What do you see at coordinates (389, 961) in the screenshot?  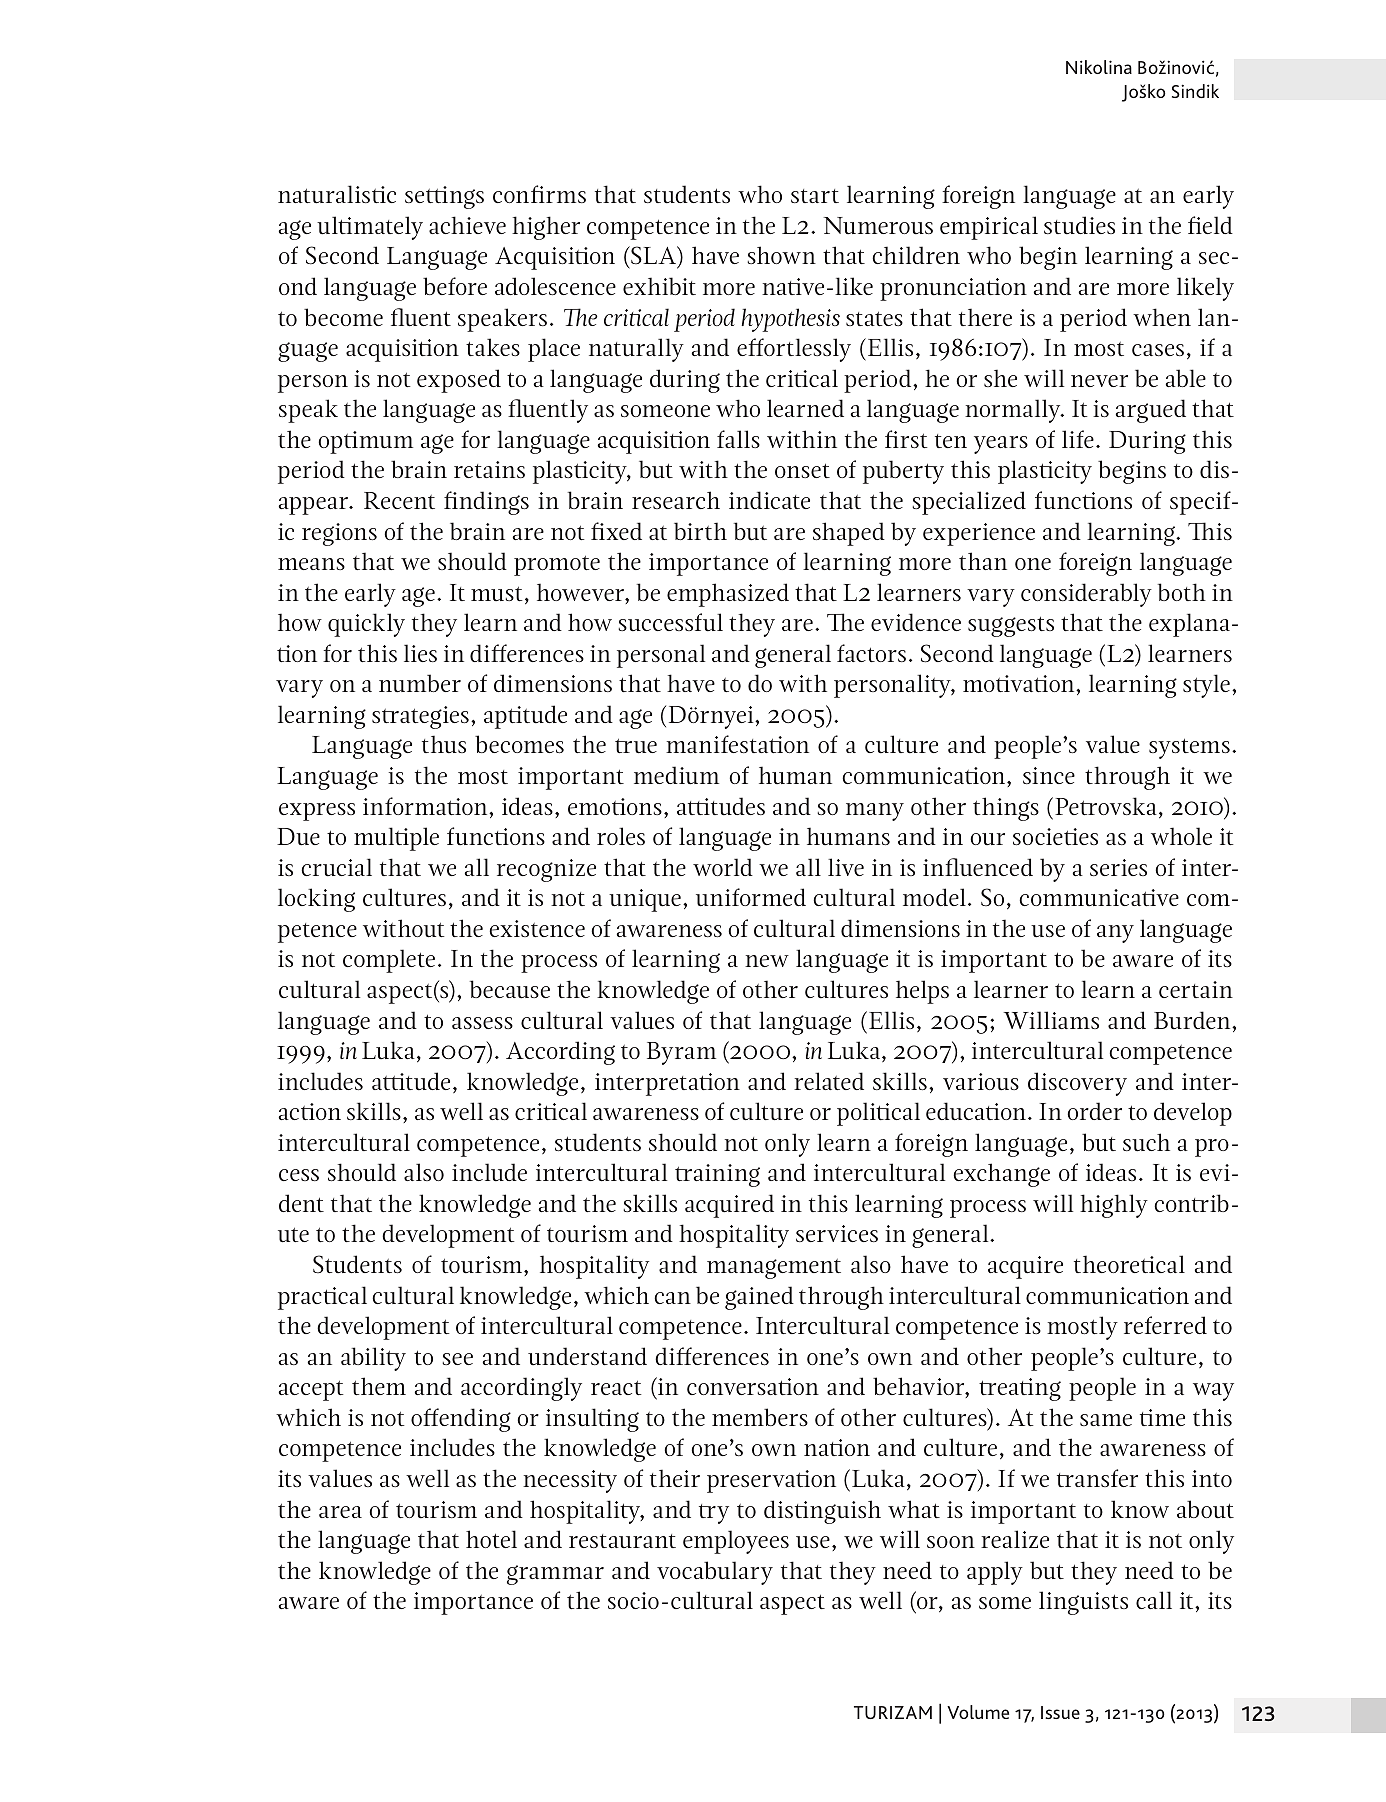 I see `complete` at bounding box center [389, 961].
